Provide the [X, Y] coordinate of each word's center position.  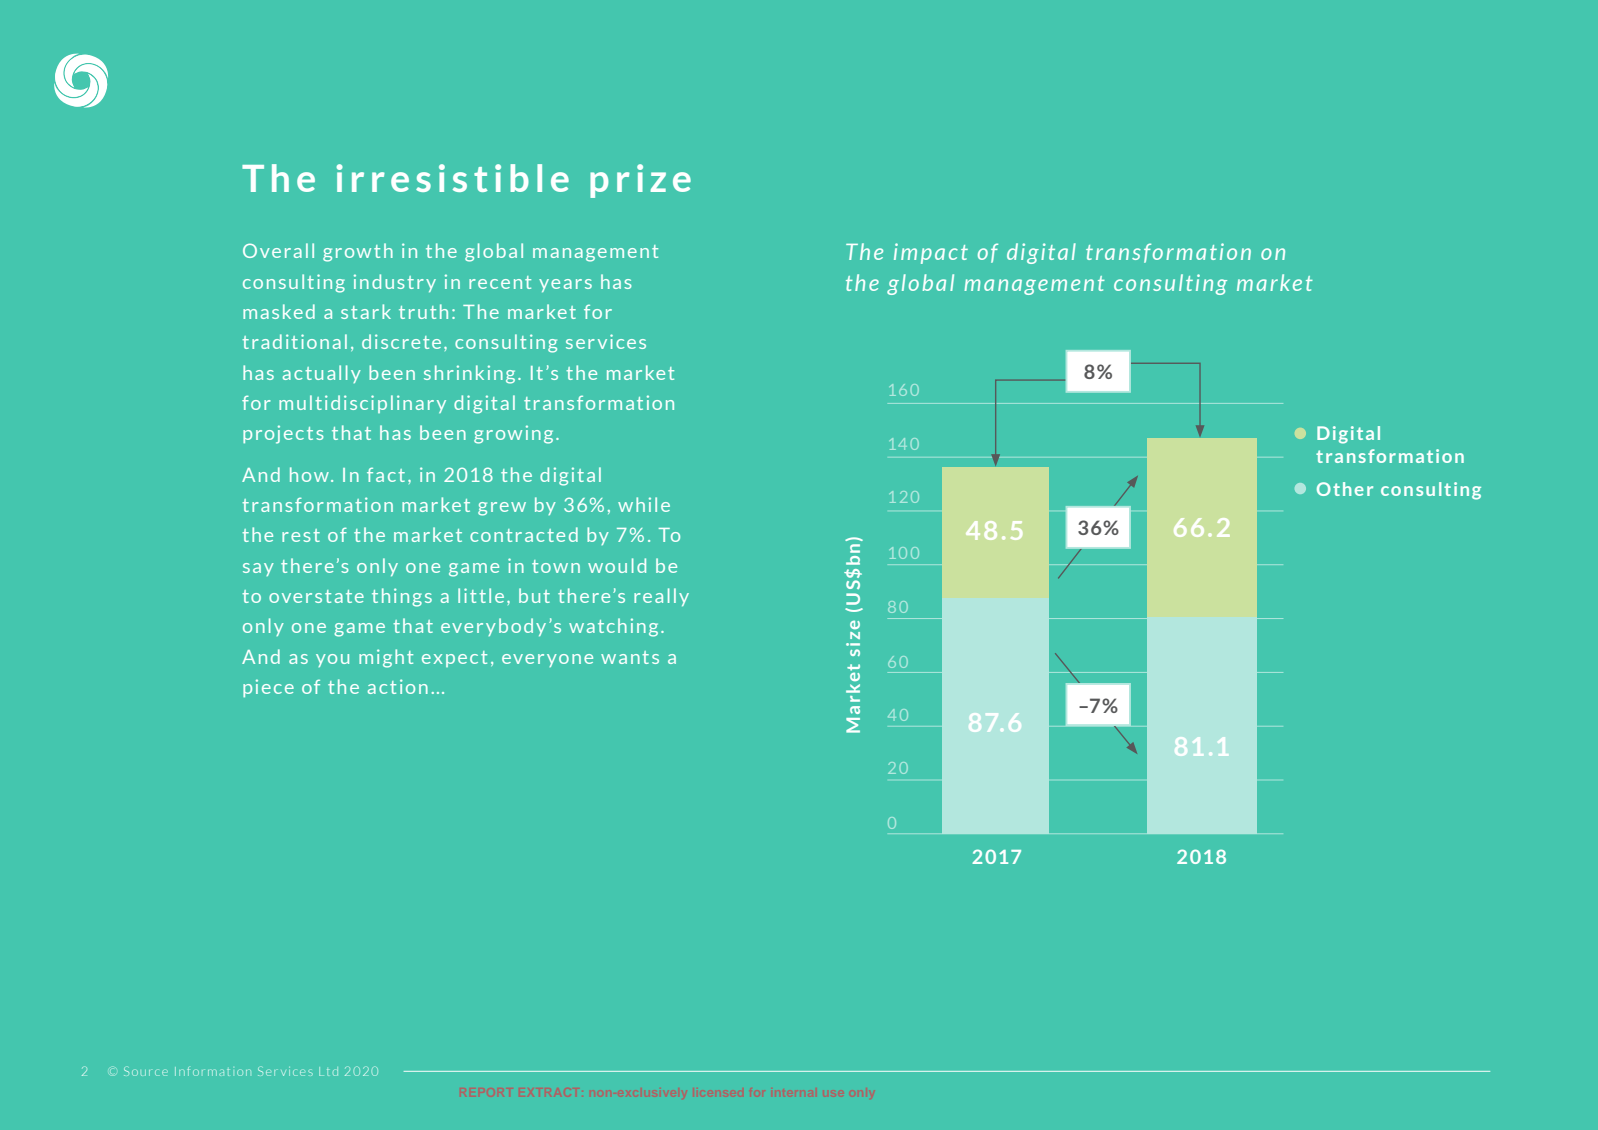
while [644, 504]
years [565, 285]
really [661, 597]
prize [640, 181]
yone [570, 660]
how [309, 474]
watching [613, 627]
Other [1345, 489]
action [398, 686]
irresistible [452, 178]
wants [630, 657]
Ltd [328, 1071]
